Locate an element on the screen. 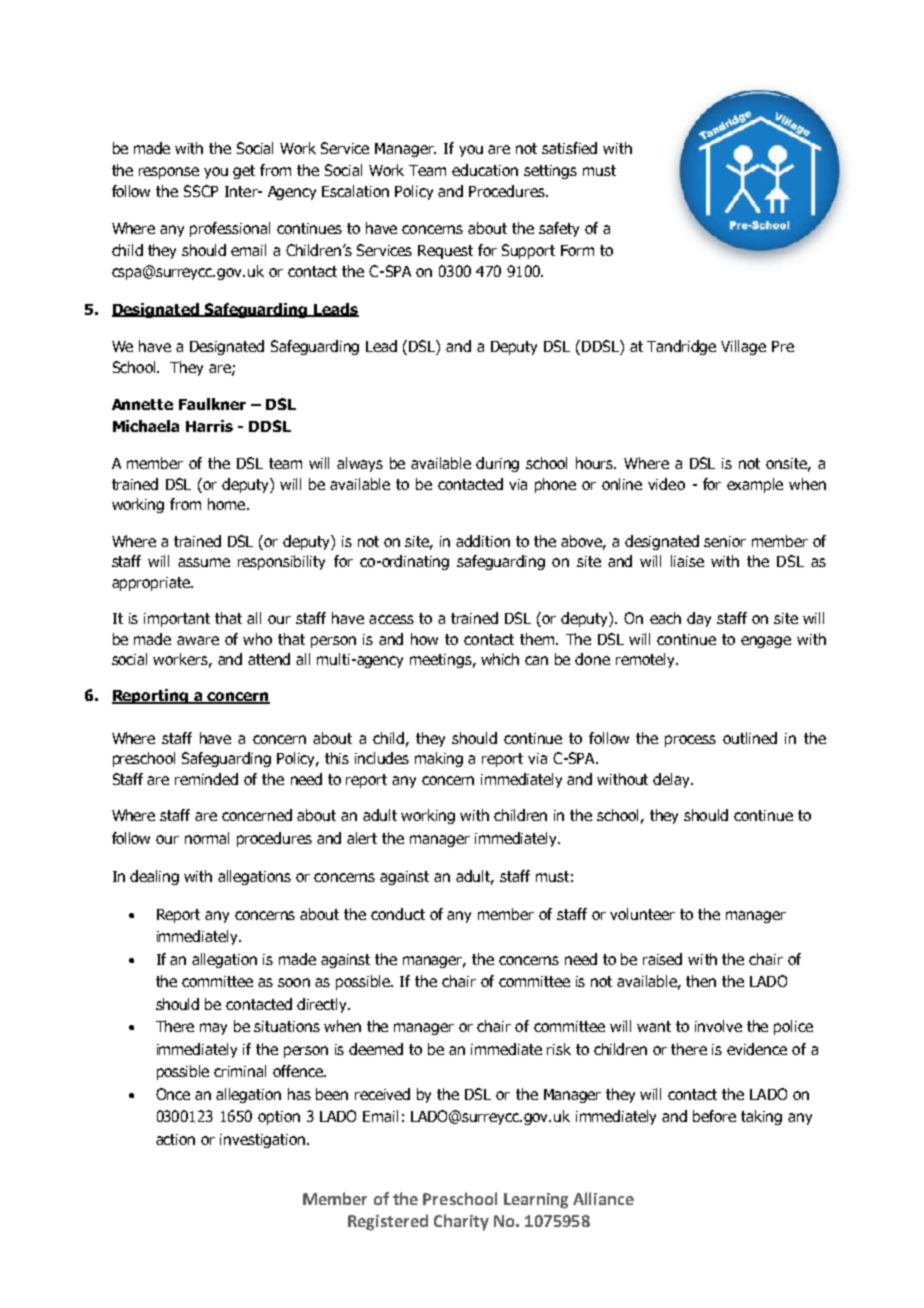  satisfied is located at coordinates (569, 148).
